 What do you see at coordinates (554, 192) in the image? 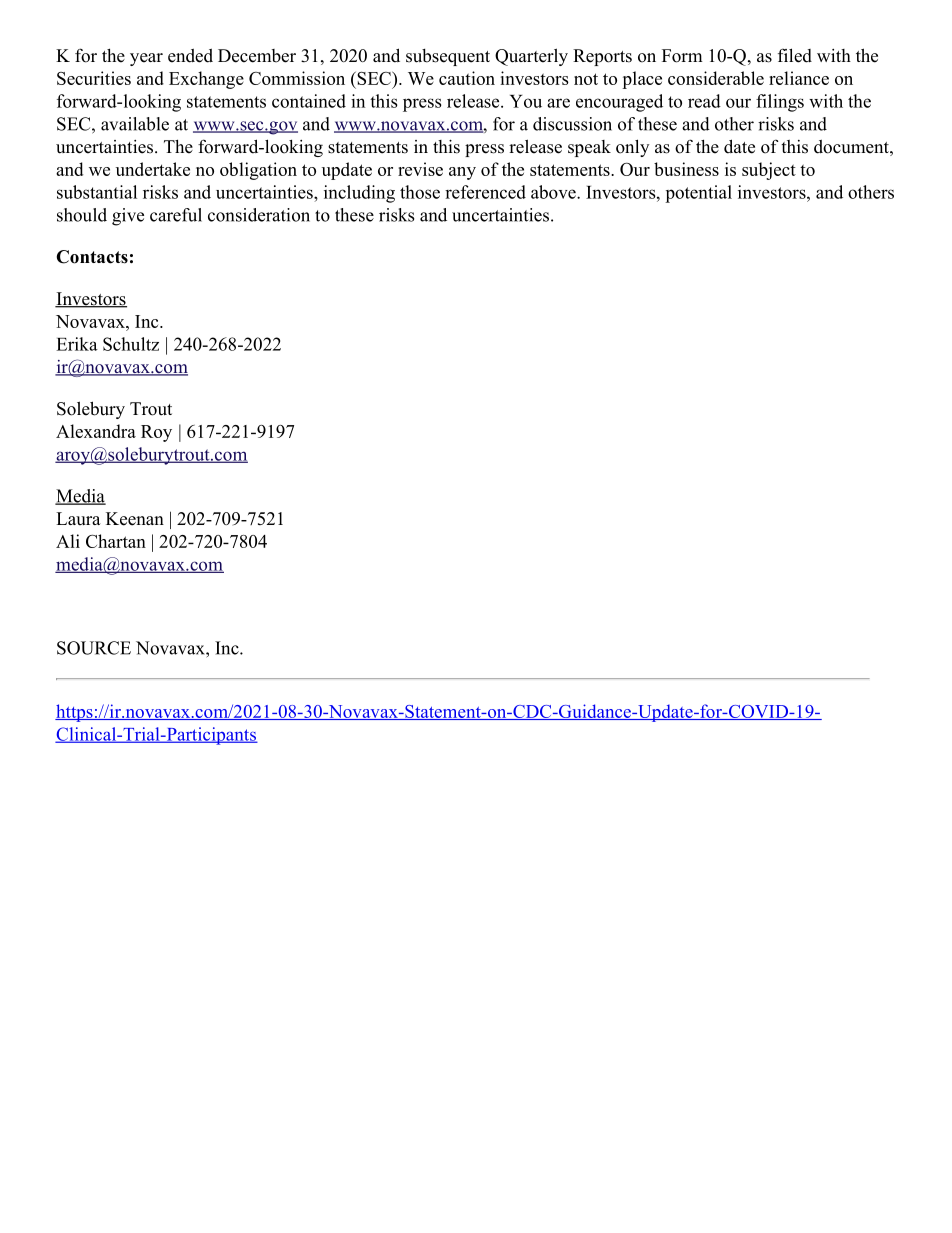
I see `above` at bounding box center [554, 192].
